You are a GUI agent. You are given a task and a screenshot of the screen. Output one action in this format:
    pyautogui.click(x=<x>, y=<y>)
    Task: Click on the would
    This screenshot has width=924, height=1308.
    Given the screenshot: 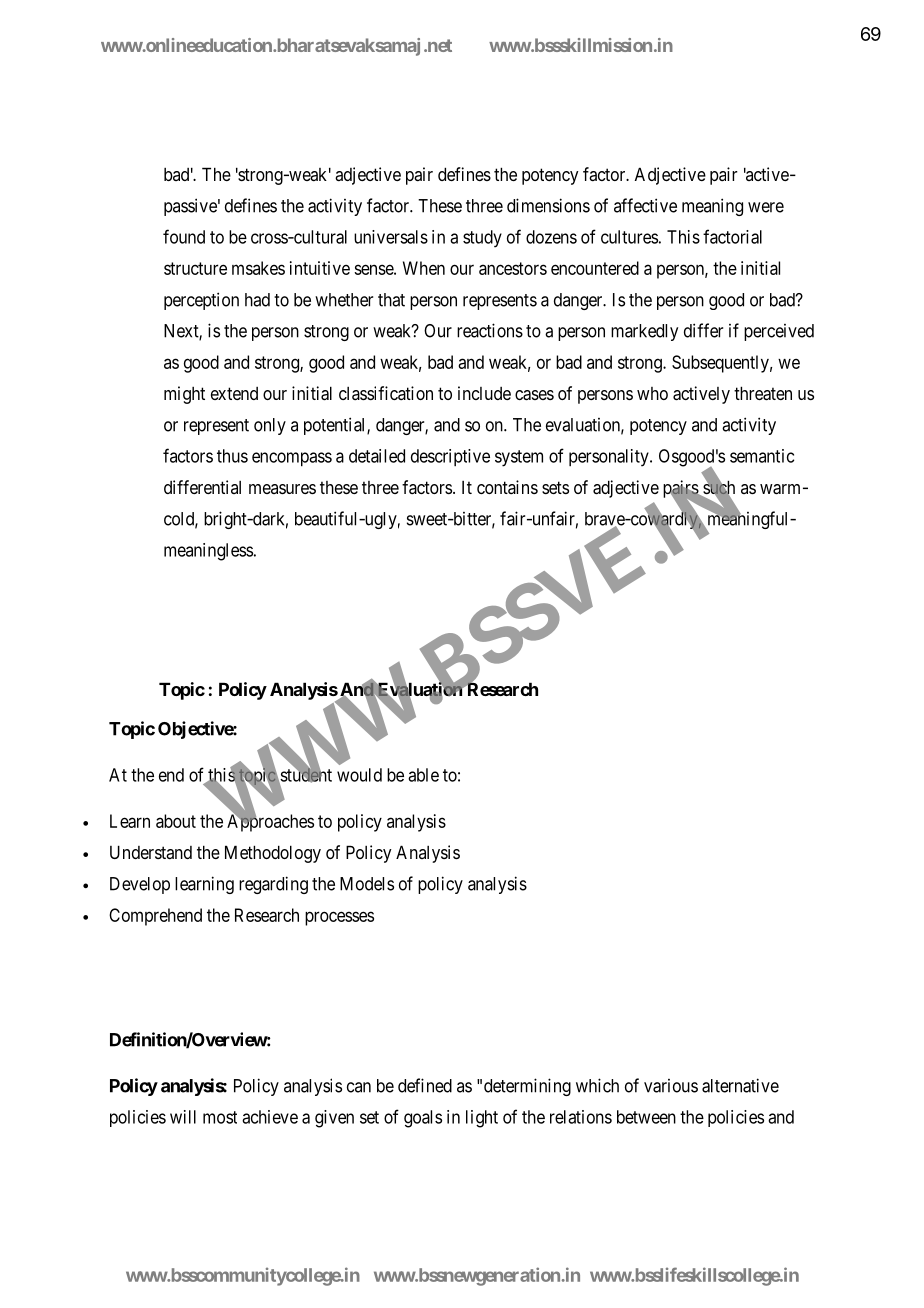 What is the action you would take?
    pyautogui.click(x=359, y=775)
